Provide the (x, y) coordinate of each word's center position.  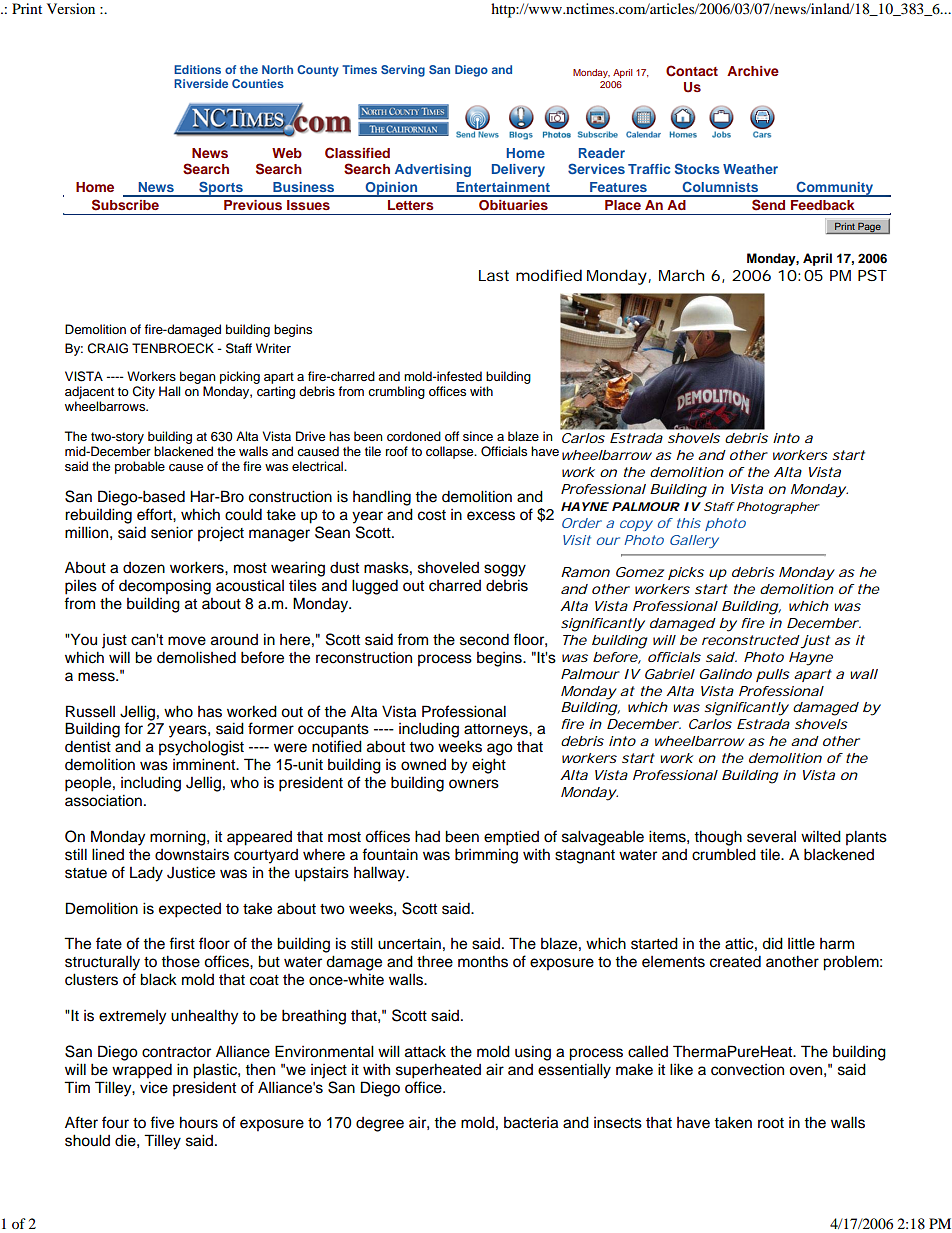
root (771, 1123)
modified (549, 275)
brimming (486, 856)
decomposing (165, 587)
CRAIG (108, 348)
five (162, 1122)
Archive (753, 71)
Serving (403, 71)
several (771, 837)
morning (179, 838)
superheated (438, 1071)
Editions (197, 69)
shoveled (448, 567)
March (681, 275)
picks (686, 573)
